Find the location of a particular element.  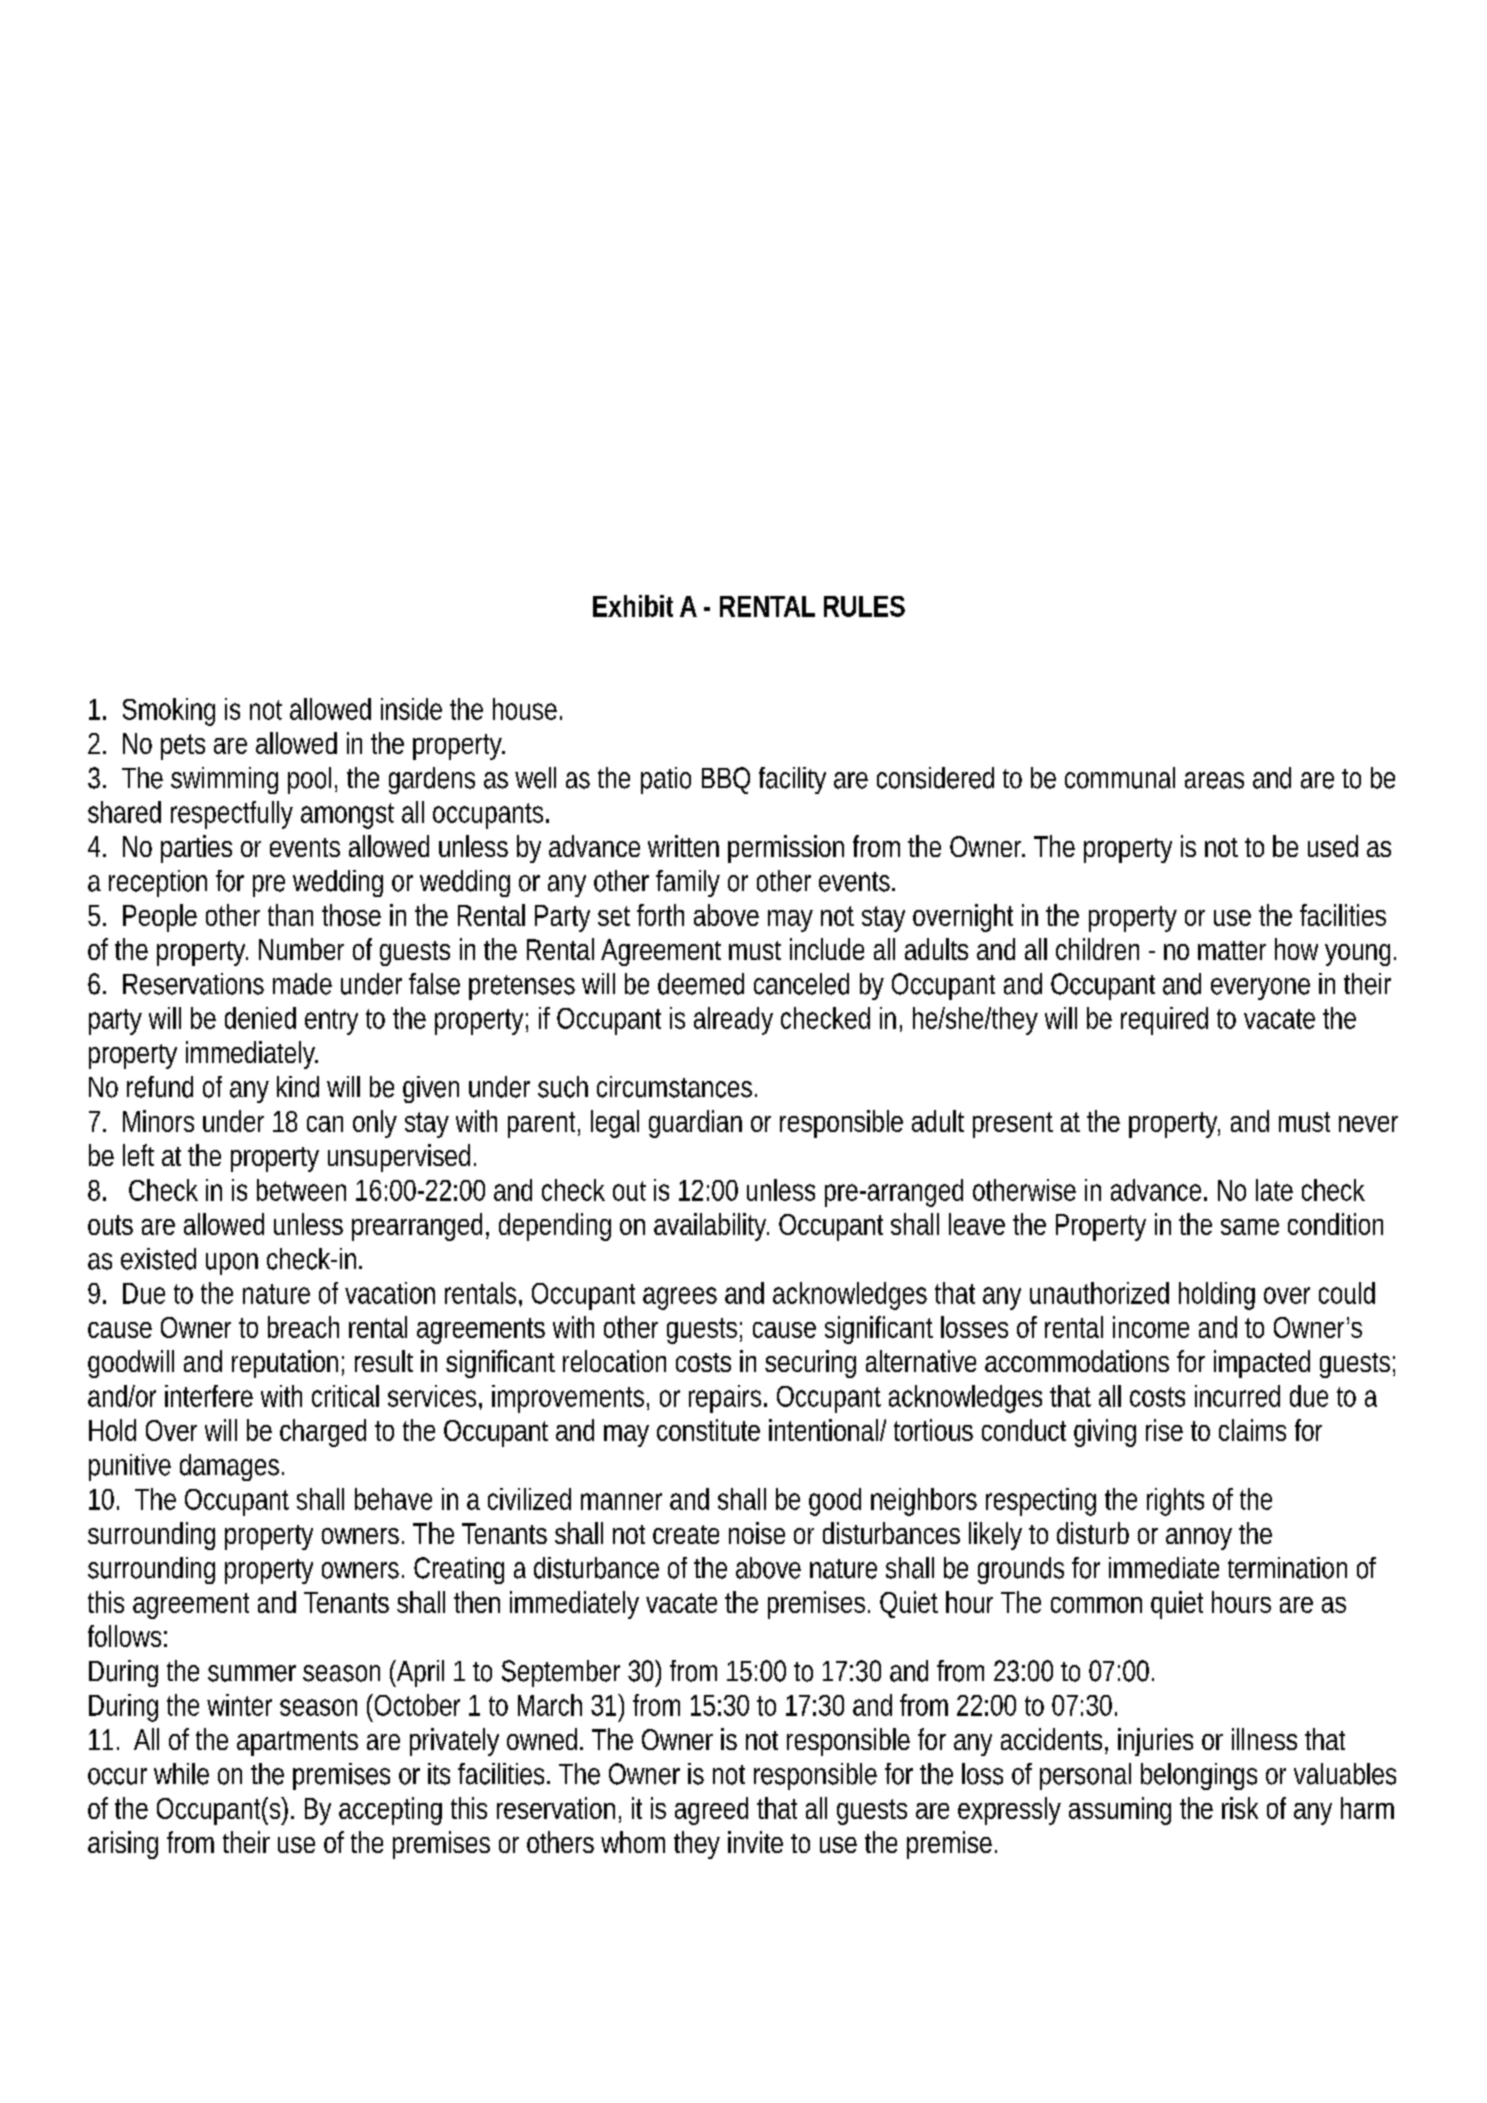

between is located at coordinates (301, 1190).
